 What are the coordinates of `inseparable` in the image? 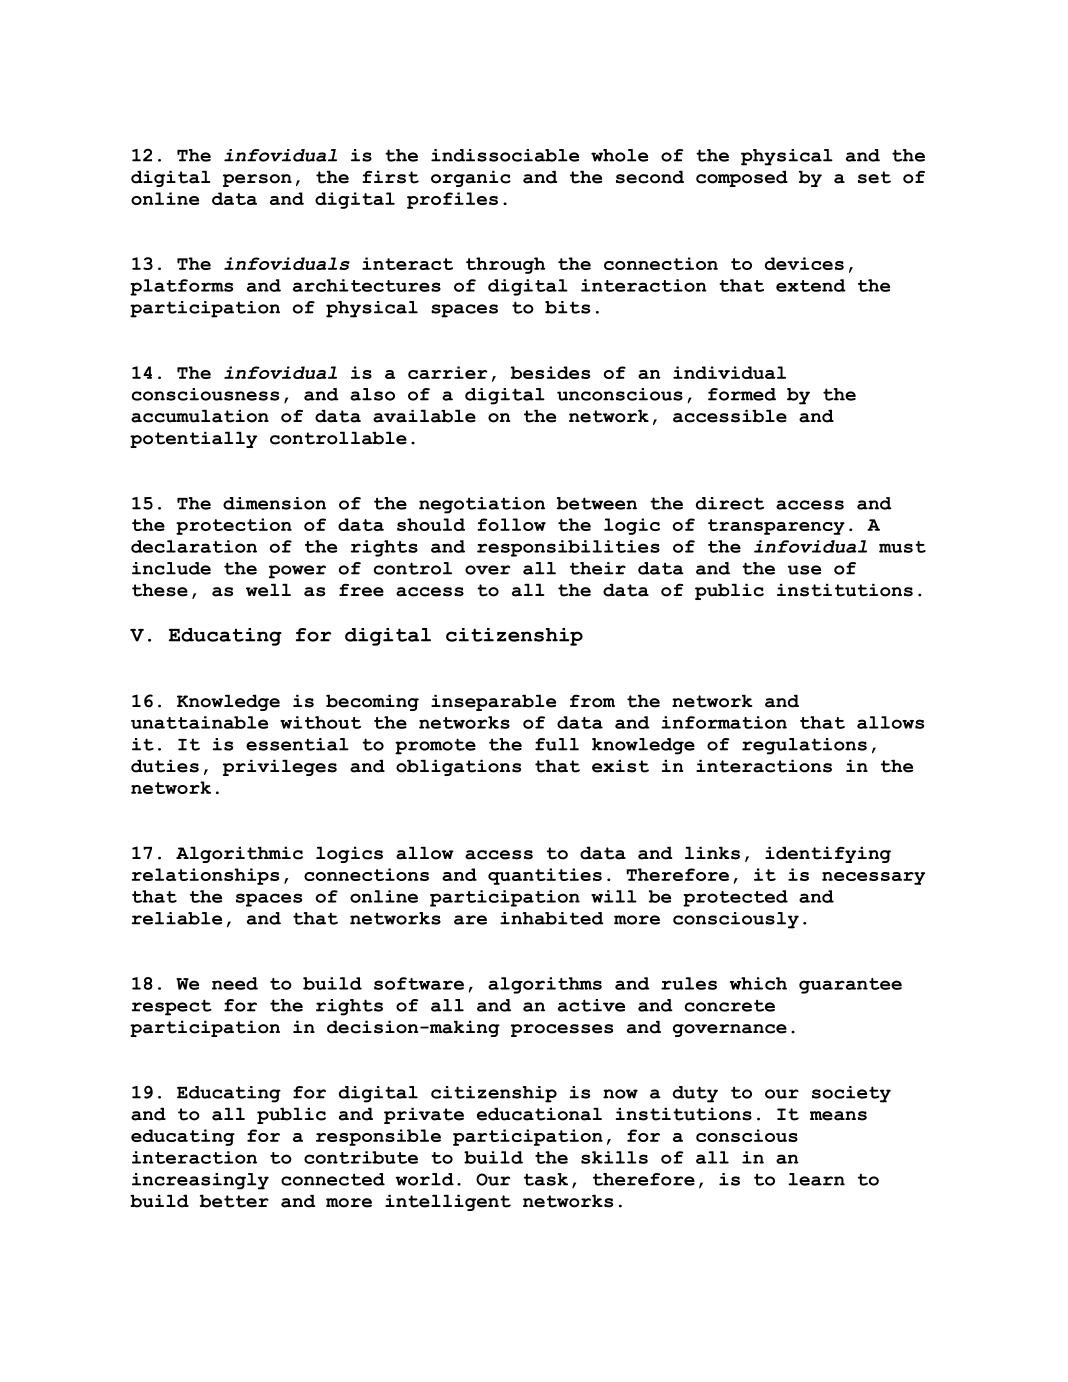 It's located at (493, 702).
